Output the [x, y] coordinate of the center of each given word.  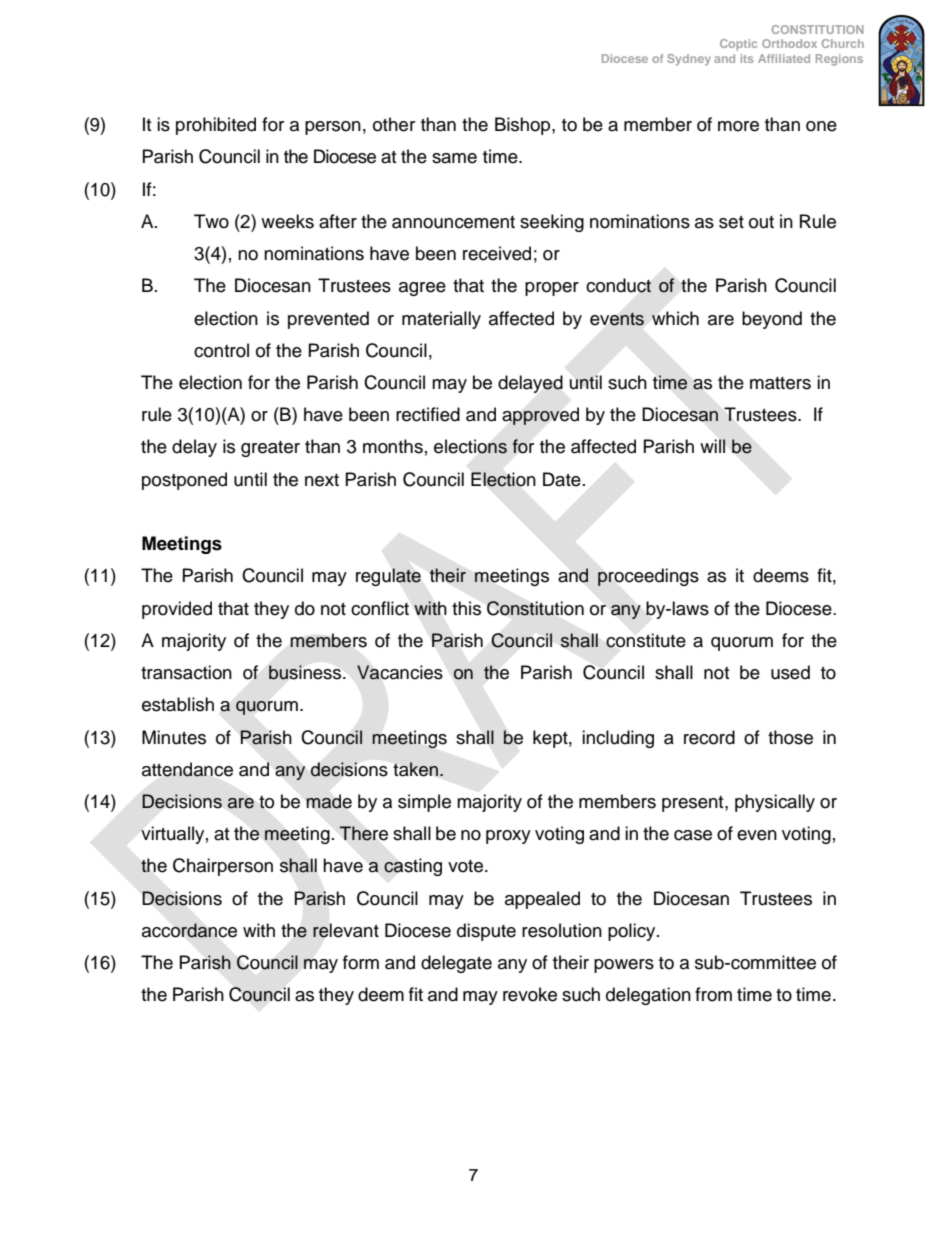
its [747, 58]
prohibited [216, 126]
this [466, 608]
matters [780, 383]
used [790, 672]
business [306, 672]
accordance [189, 930]
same [454, 158]
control [221, 350]
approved [540, 416]
